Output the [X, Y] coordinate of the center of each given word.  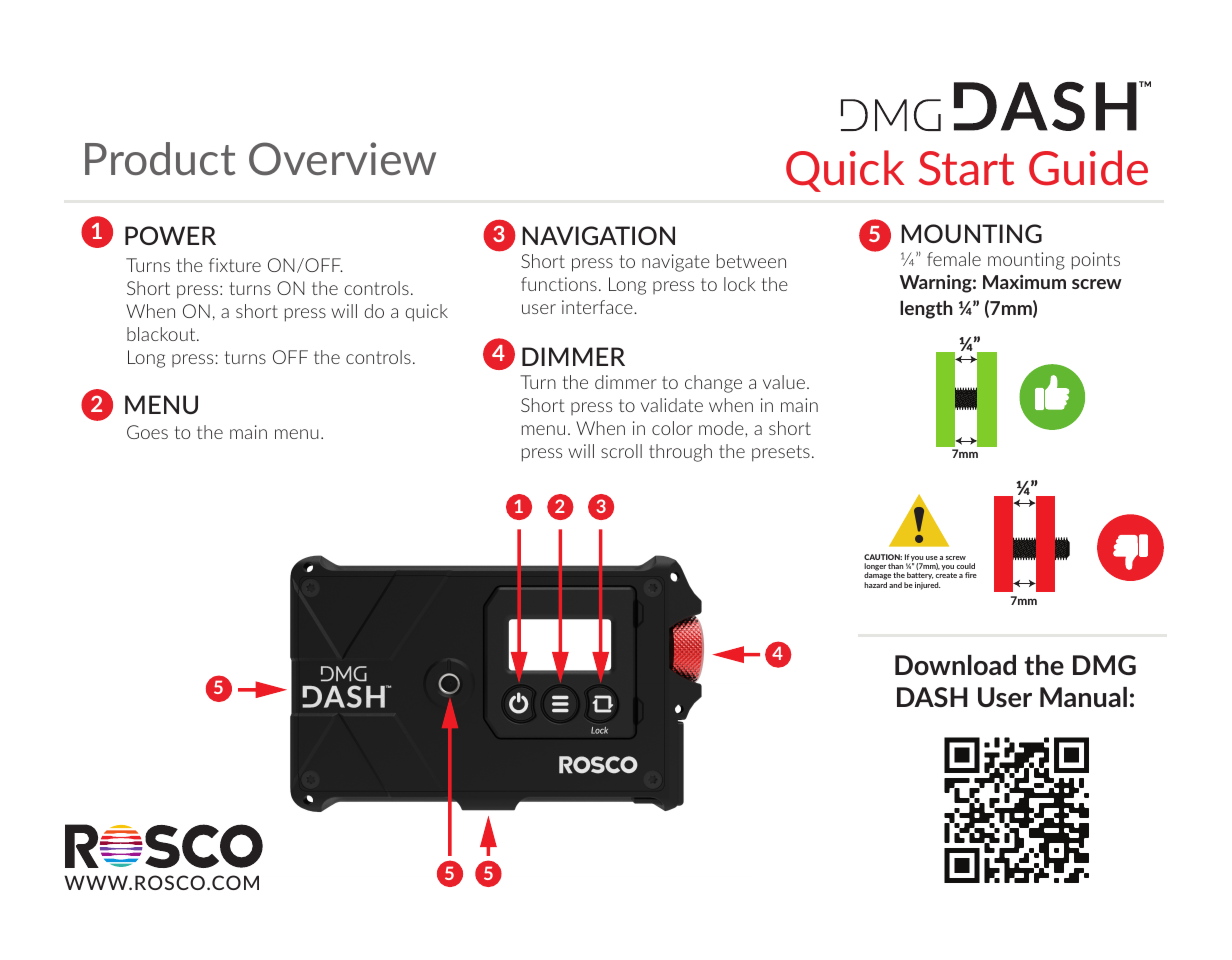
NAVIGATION [598, 235]
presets [781, 453]
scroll [621, 451]
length [926, 309]
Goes [147, 432]
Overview [342, 159]
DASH [932, 697]
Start [966, 168]
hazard [875, 585]
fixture [235, 265]
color [672, 428]
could [966, 566]
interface [598, 307]
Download [955, 665]
